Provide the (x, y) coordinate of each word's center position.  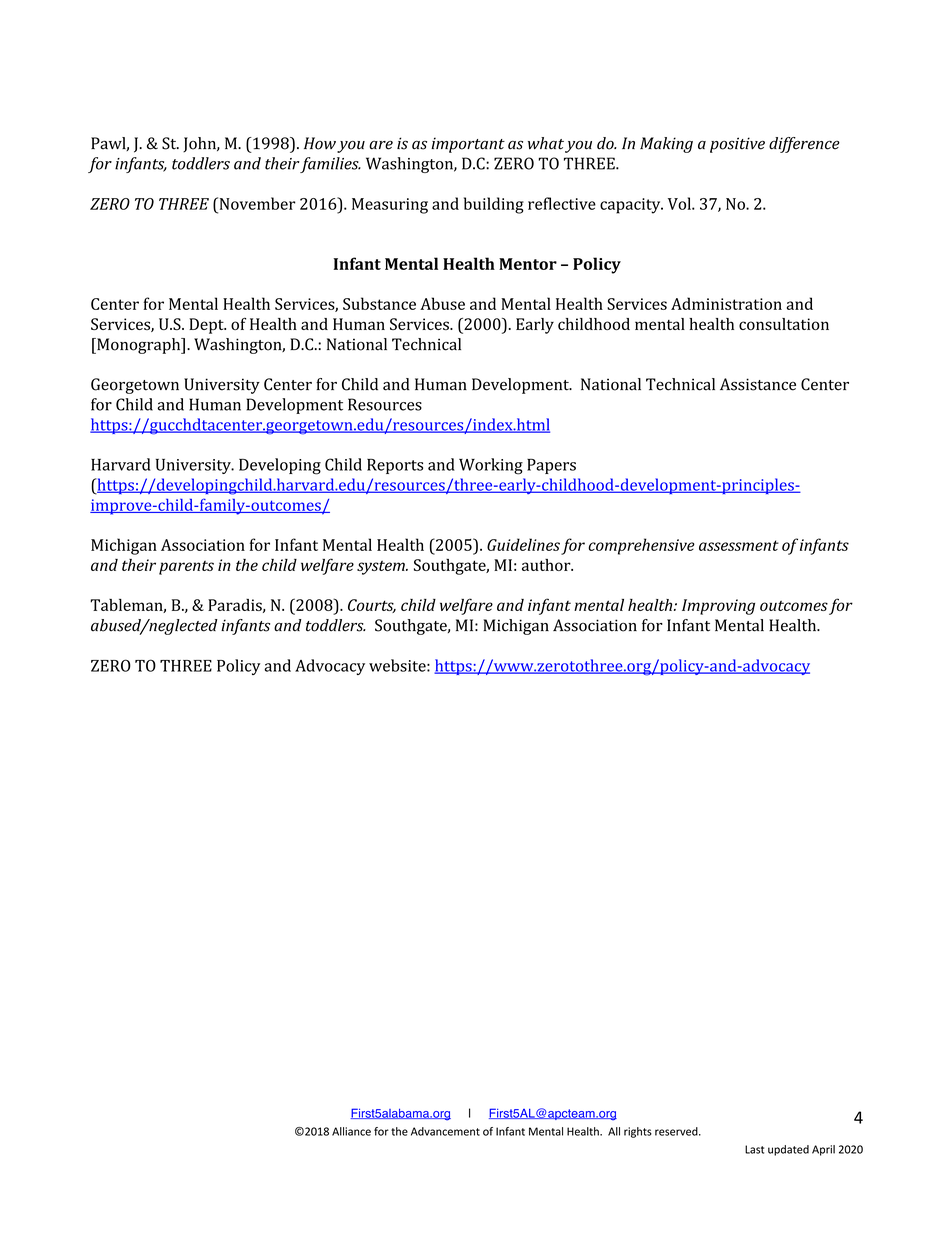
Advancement (445, 1131)
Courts (372, 606)
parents (186, 568)
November (256, 203)
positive (737, 145)
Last (754, 1149)
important (468, 145)
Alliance (351, 1131)
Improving (718, 607)
